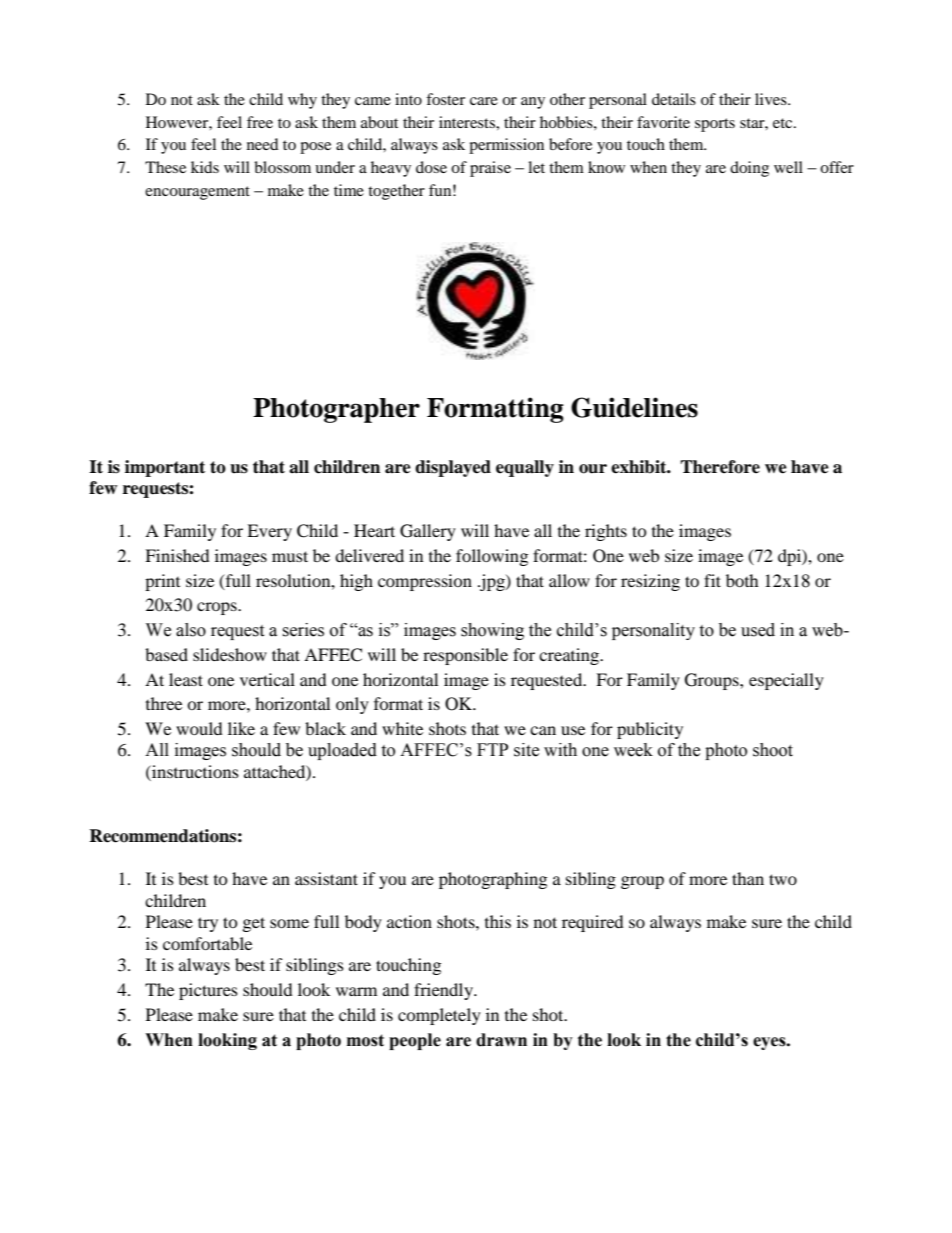  What do you see at coordinates (165, 468) in the document?
I see `important` at bounding box center [165, 468].
